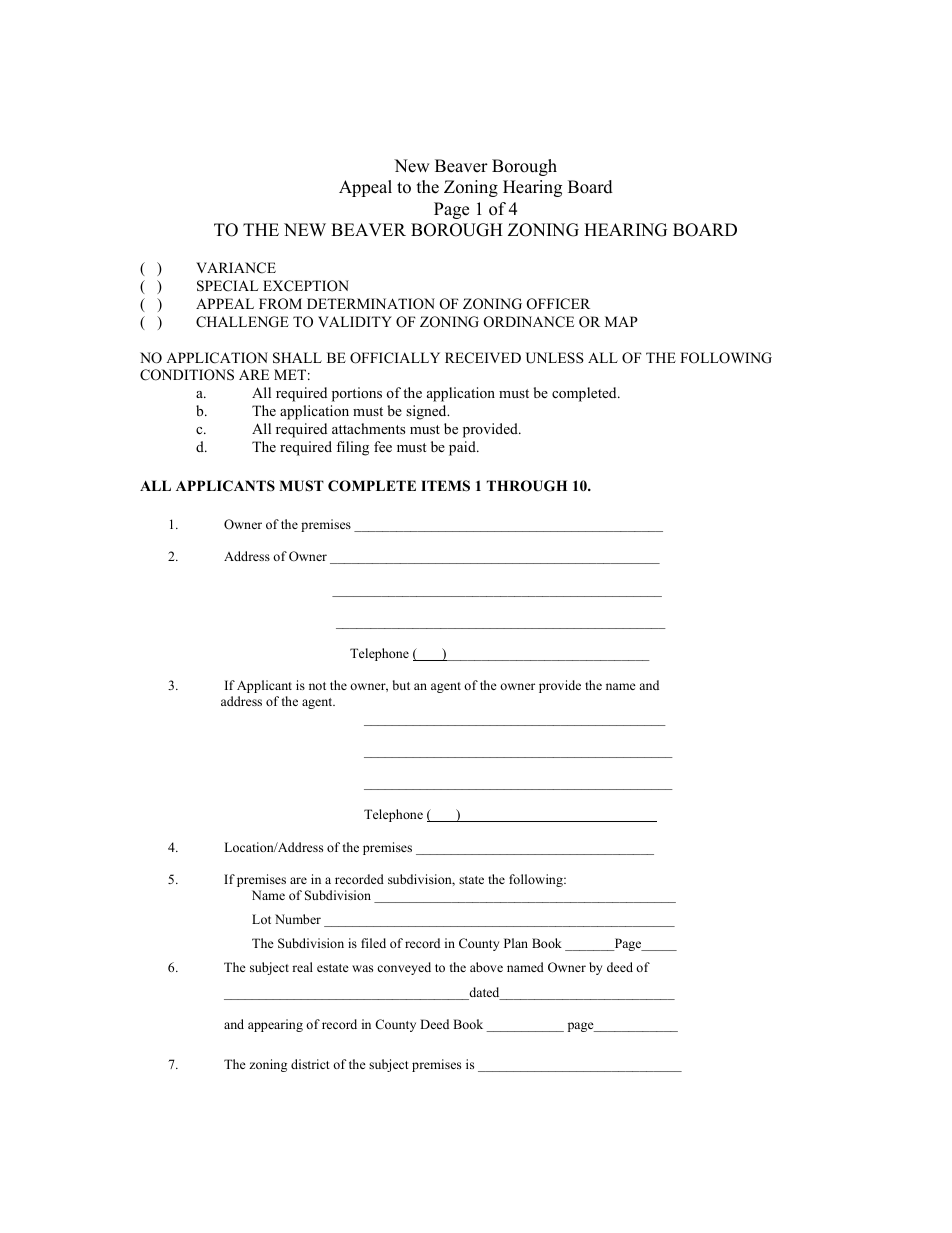  What do you see at coordinates (371, 304) in the screenshot?
I see `DETERMINATION` at bounding box center [371, 304].
